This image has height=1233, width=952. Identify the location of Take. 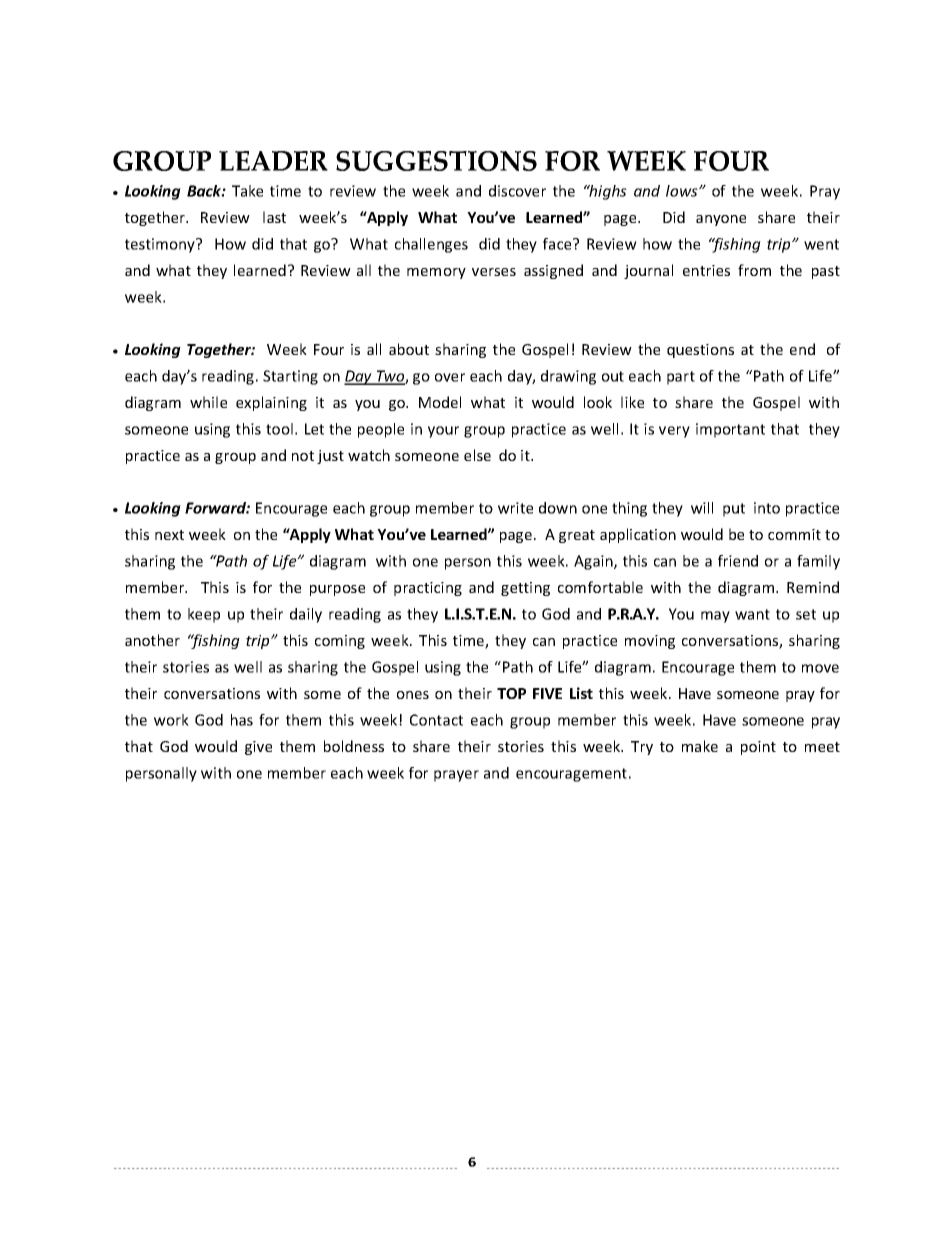
(247, 191).
